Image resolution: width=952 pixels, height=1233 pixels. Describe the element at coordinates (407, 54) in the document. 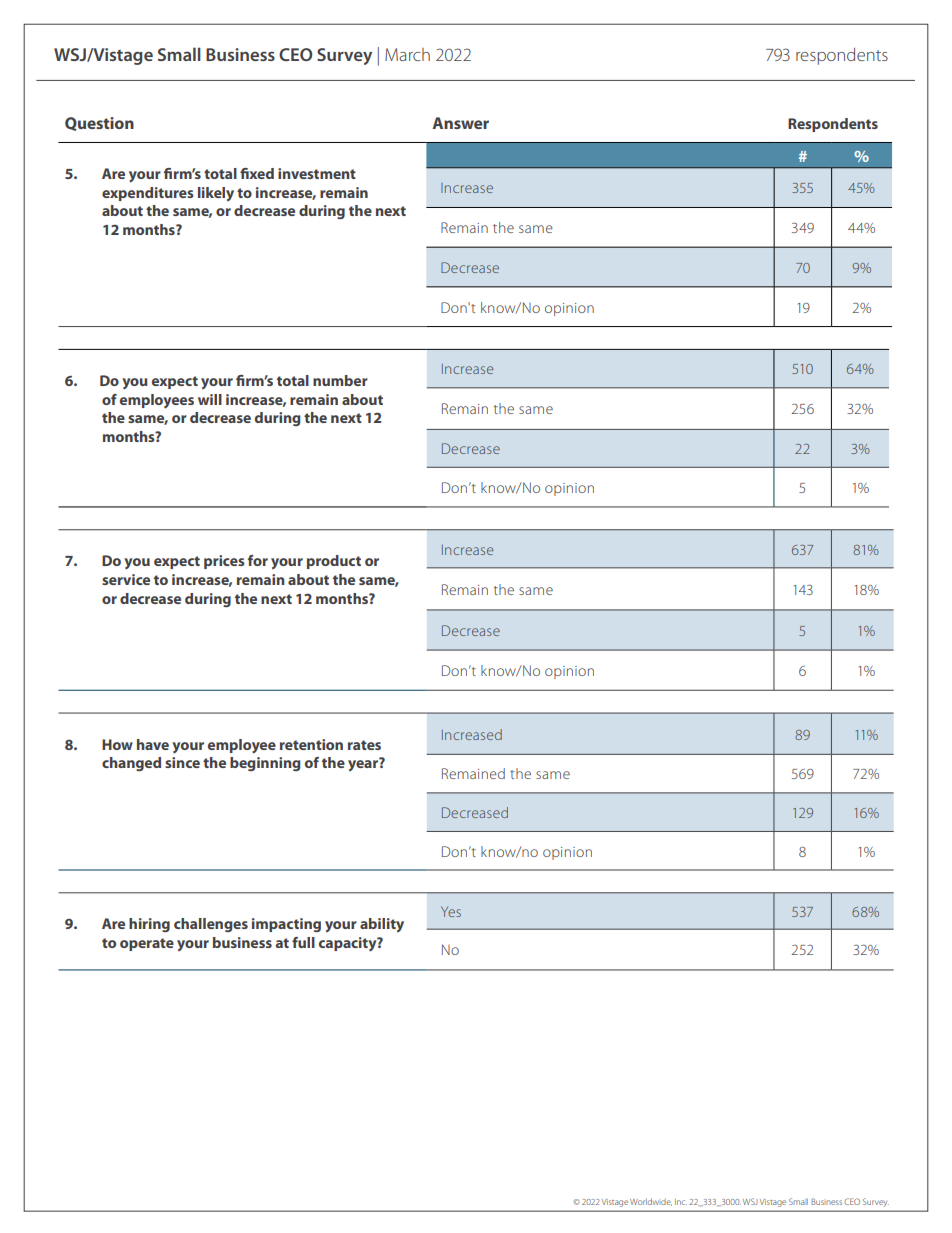

I see `March` at that location.
